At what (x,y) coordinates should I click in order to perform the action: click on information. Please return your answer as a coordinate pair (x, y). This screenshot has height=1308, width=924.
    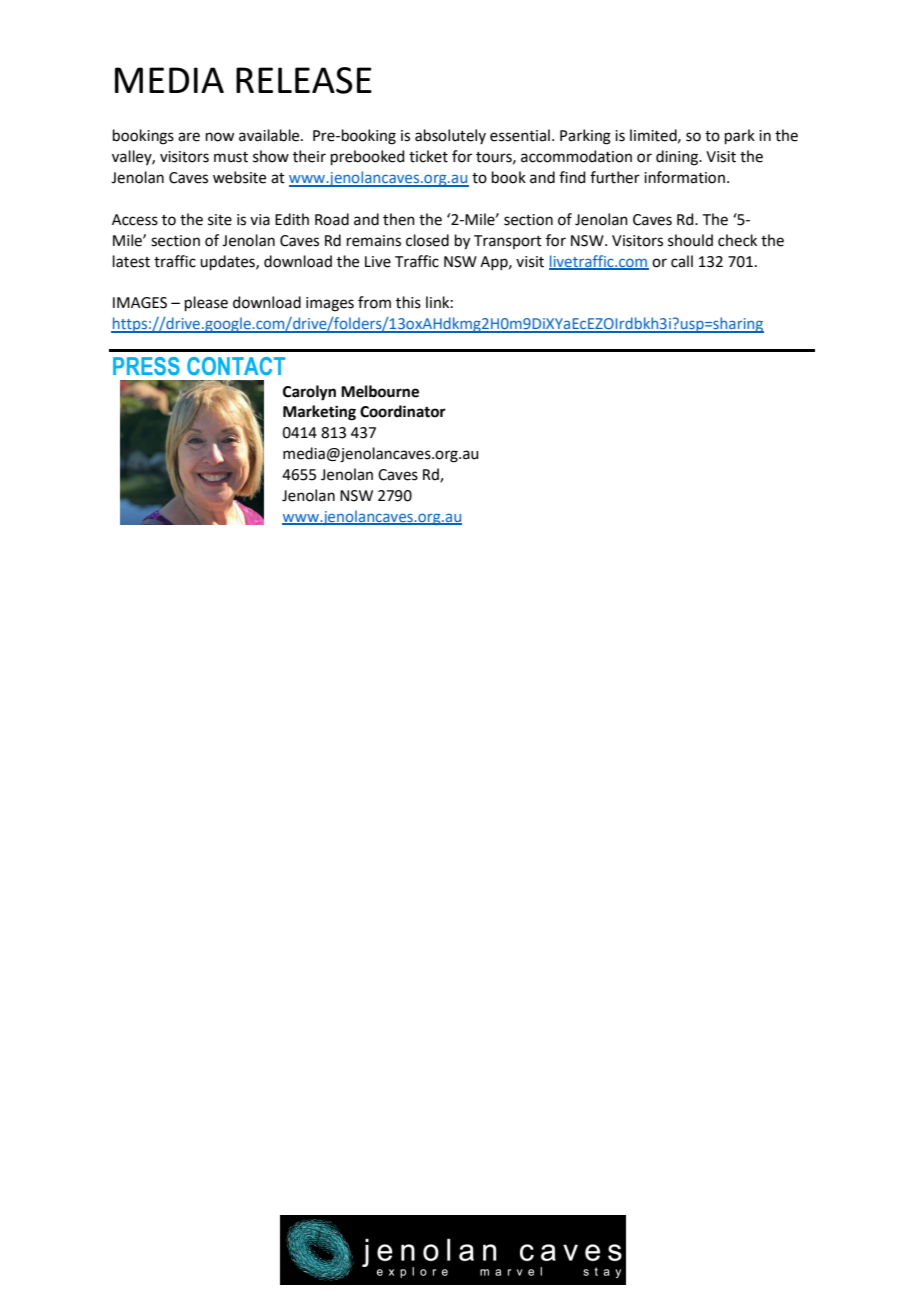
    Looking at the image, I should click on (684, 177).
